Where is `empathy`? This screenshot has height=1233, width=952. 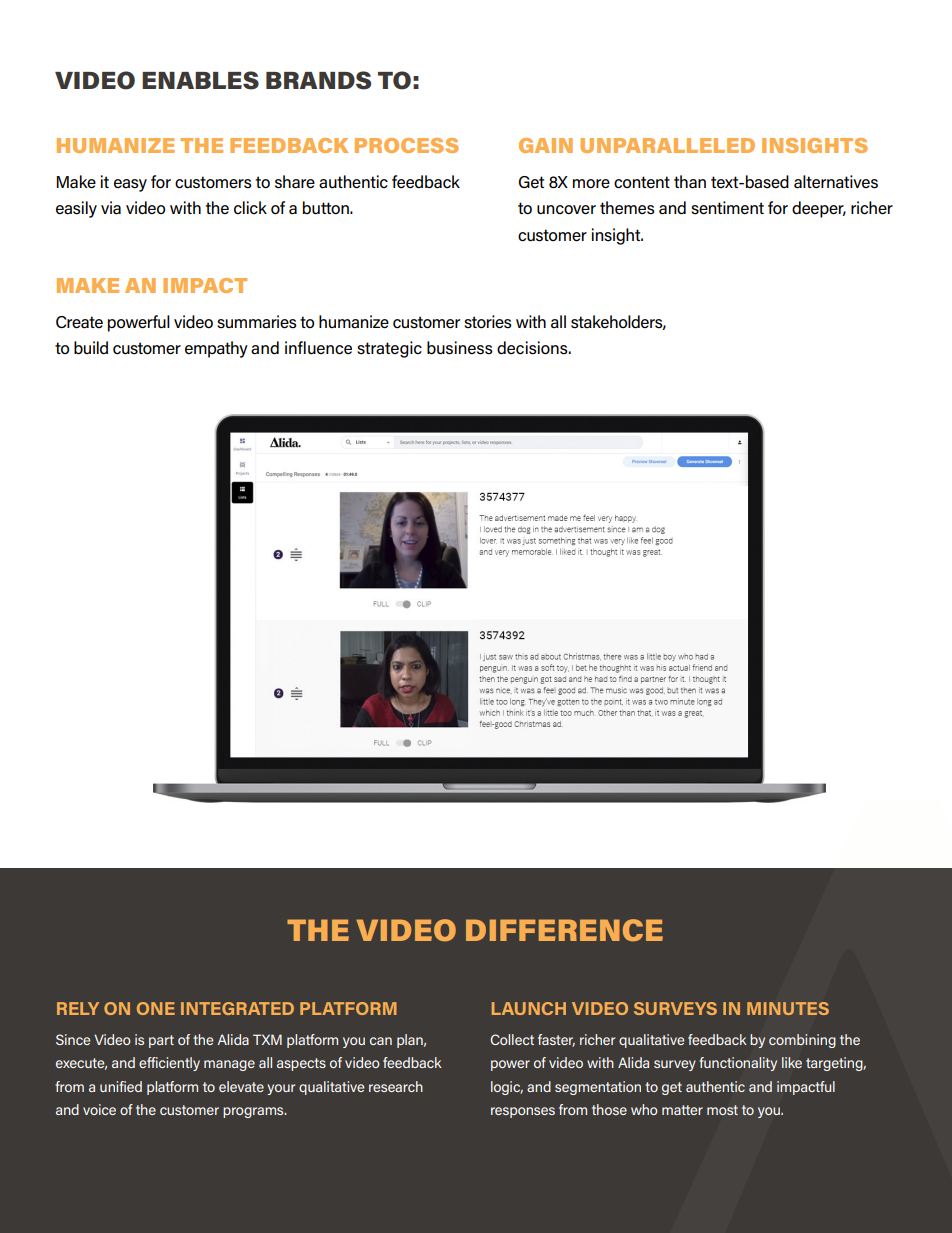
empathy is located at coordinates (216, 349).
